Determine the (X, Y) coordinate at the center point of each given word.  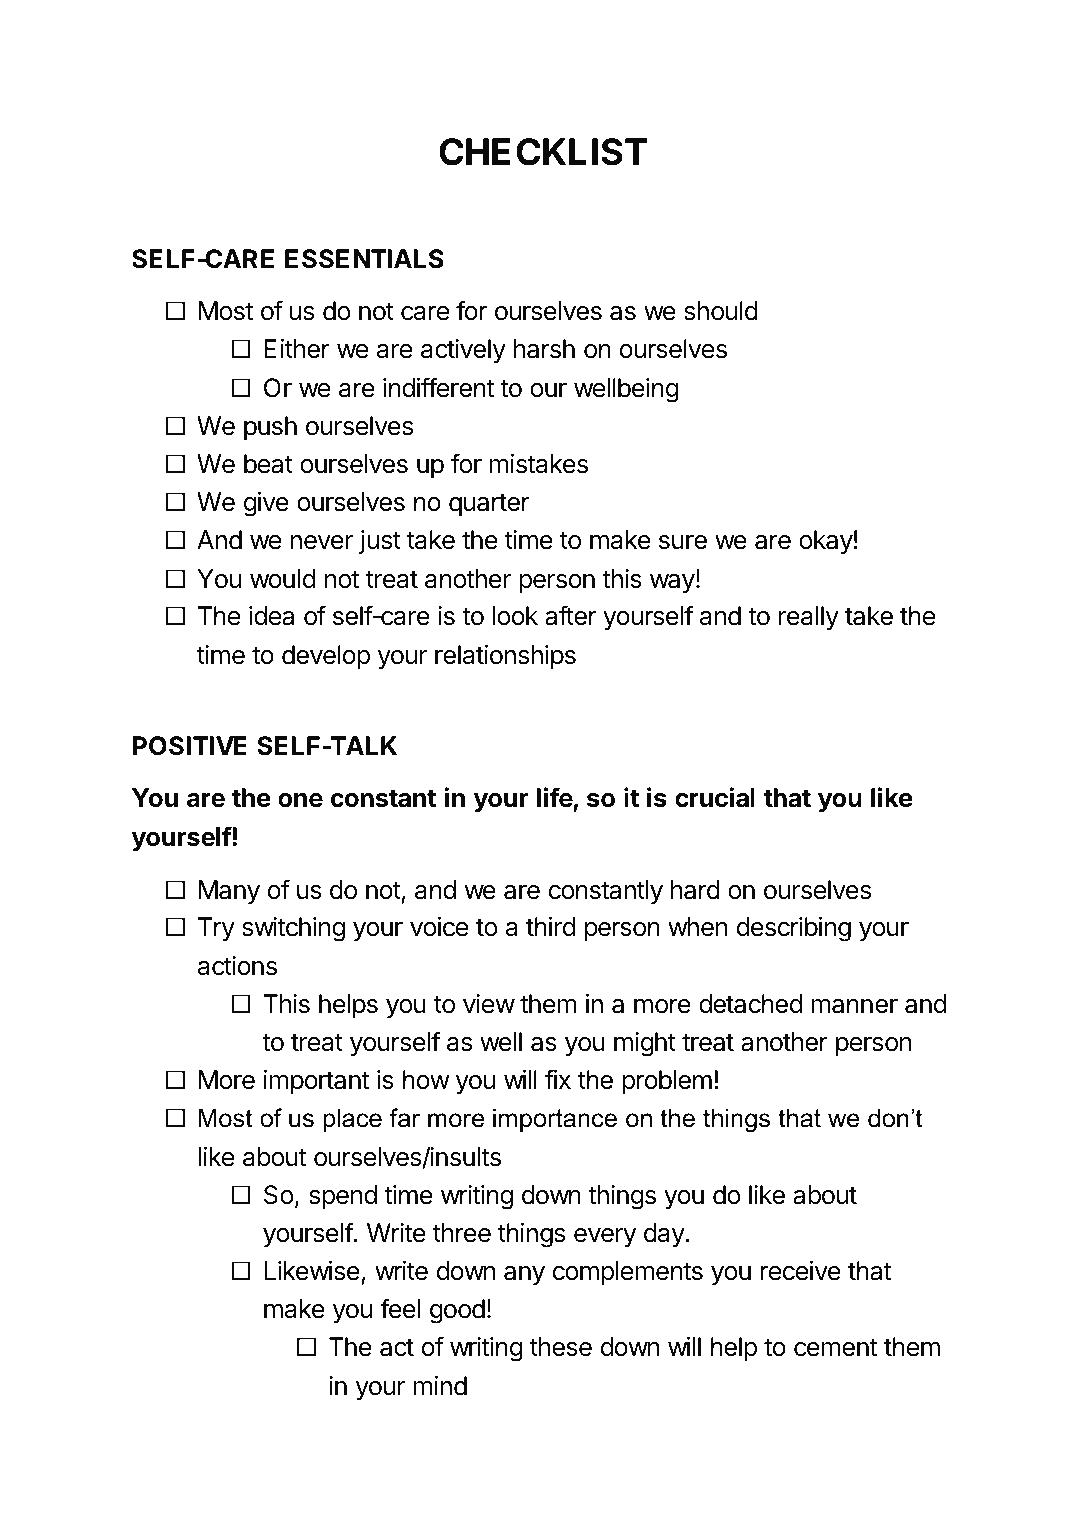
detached (750, 1004)
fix (558, 1079)
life (555, 799)
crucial (715, 797)
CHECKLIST (543, 152)
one (300, 800)
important (317, 1082)
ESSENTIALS (364, 259)
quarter (489, 505)
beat (268, 464)
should (721, 311)
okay (826, 542)
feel (400, 1308)
